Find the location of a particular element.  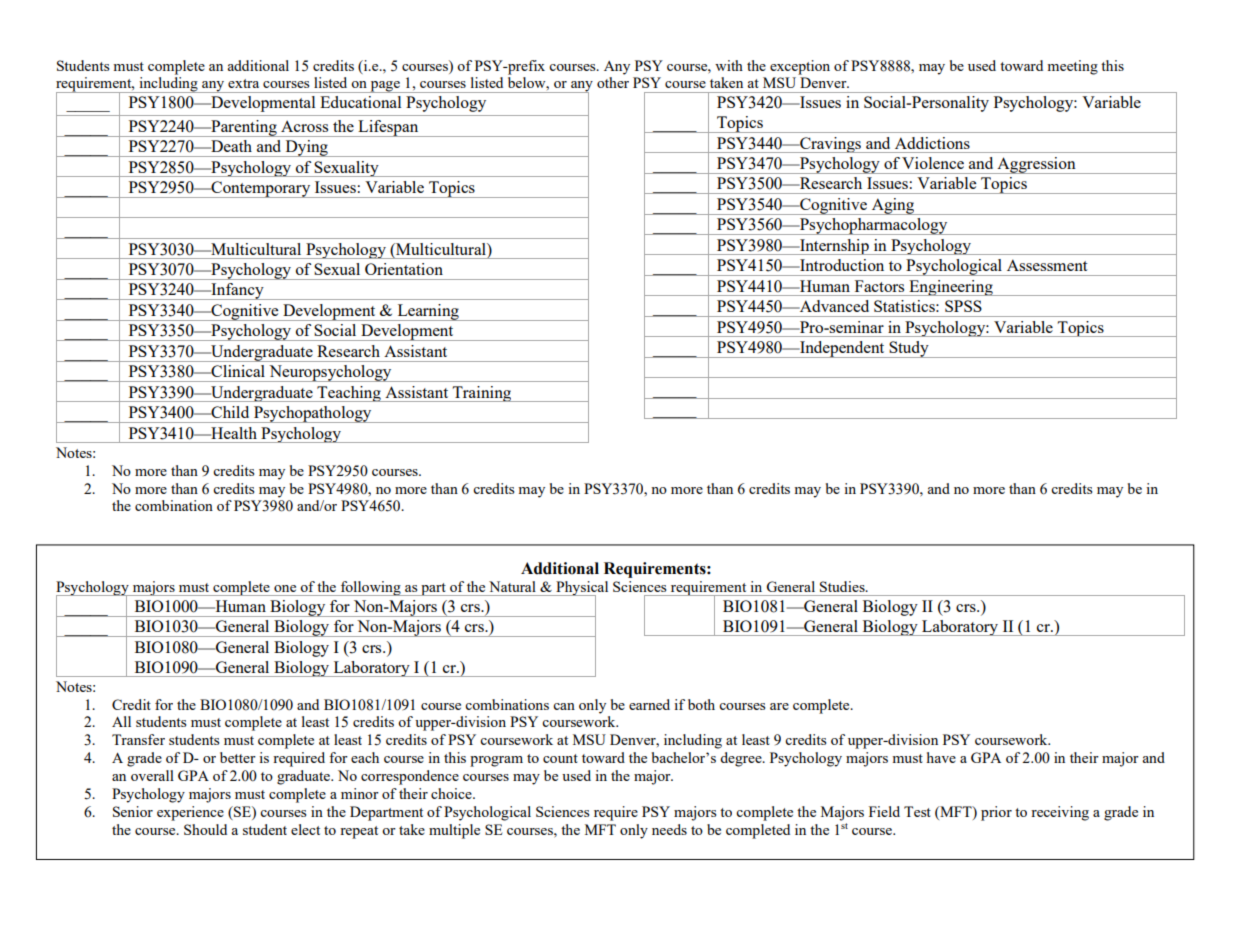

meeting is located at coordinates (1072, 67).
